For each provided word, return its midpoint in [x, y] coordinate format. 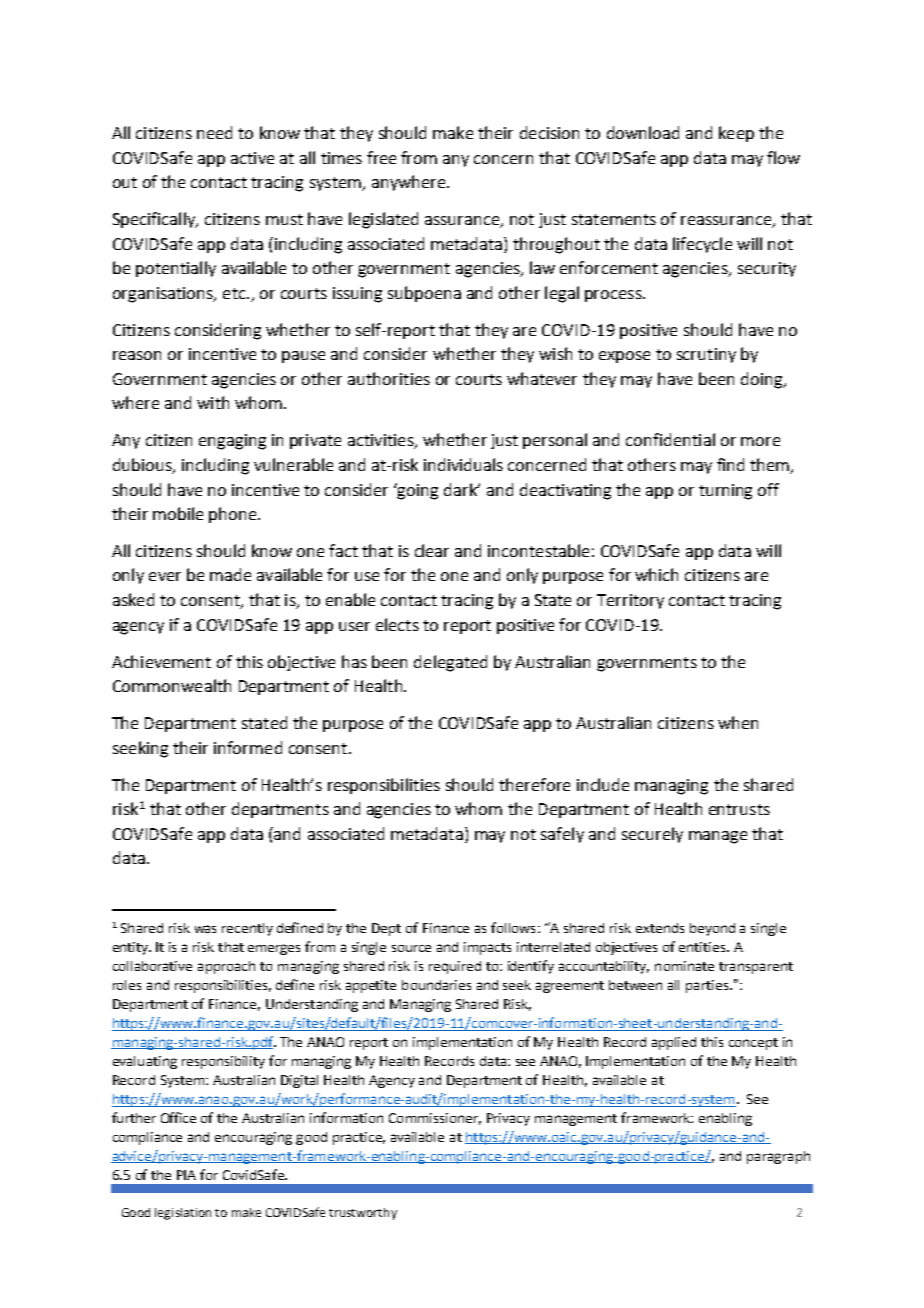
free [381, 157]
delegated [450, 663]
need [214, 132]
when [738, 722]
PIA [186, 1175]
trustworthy [363, 1214]
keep [736, 134]
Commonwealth [172, 685]
